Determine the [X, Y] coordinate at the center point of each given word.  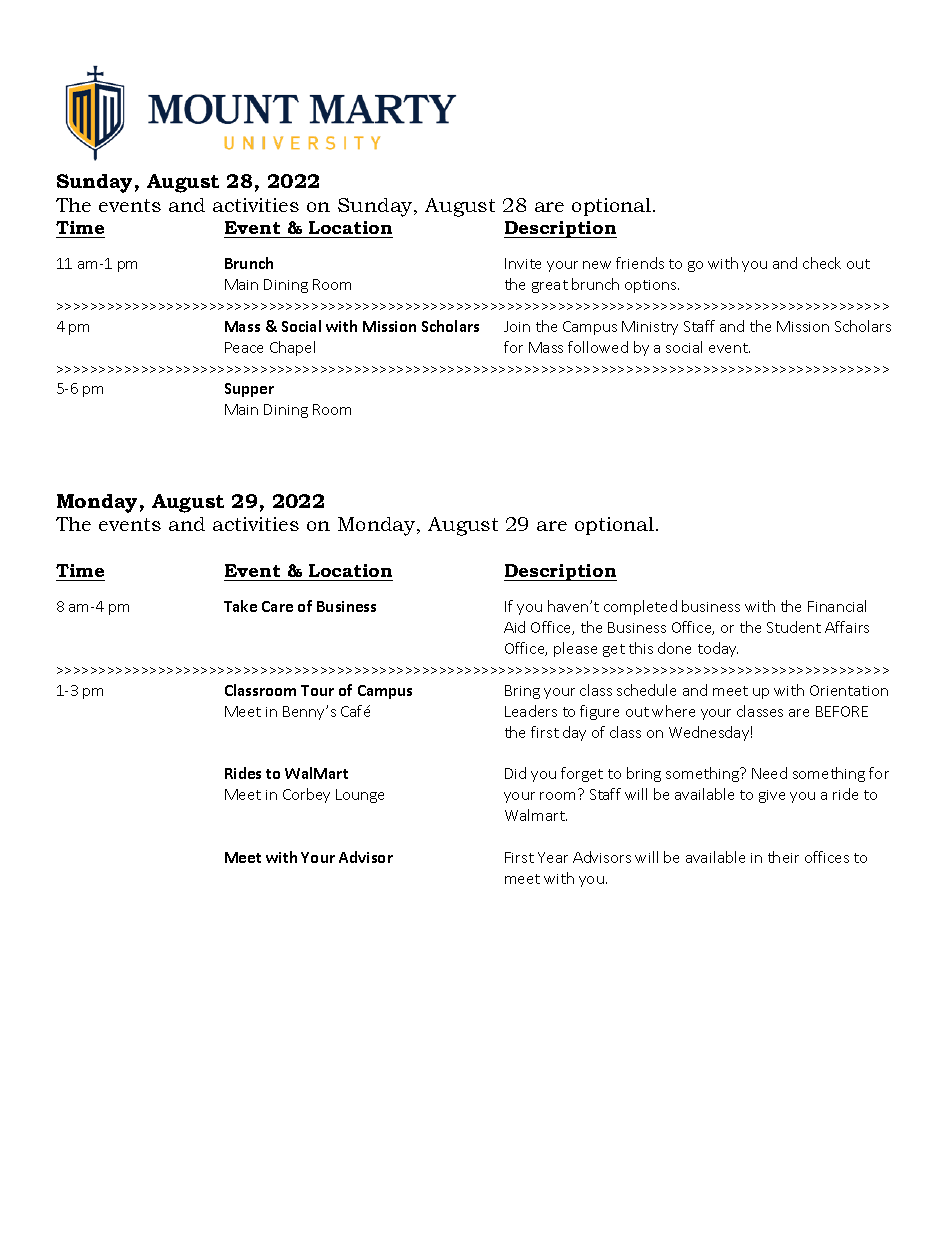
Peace [244, 347]
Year [553, 857]
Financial [837, 606]
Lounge [360, 796]
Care [277, 606]
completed [640, 607]
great [550, 286]
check [822, 263]
